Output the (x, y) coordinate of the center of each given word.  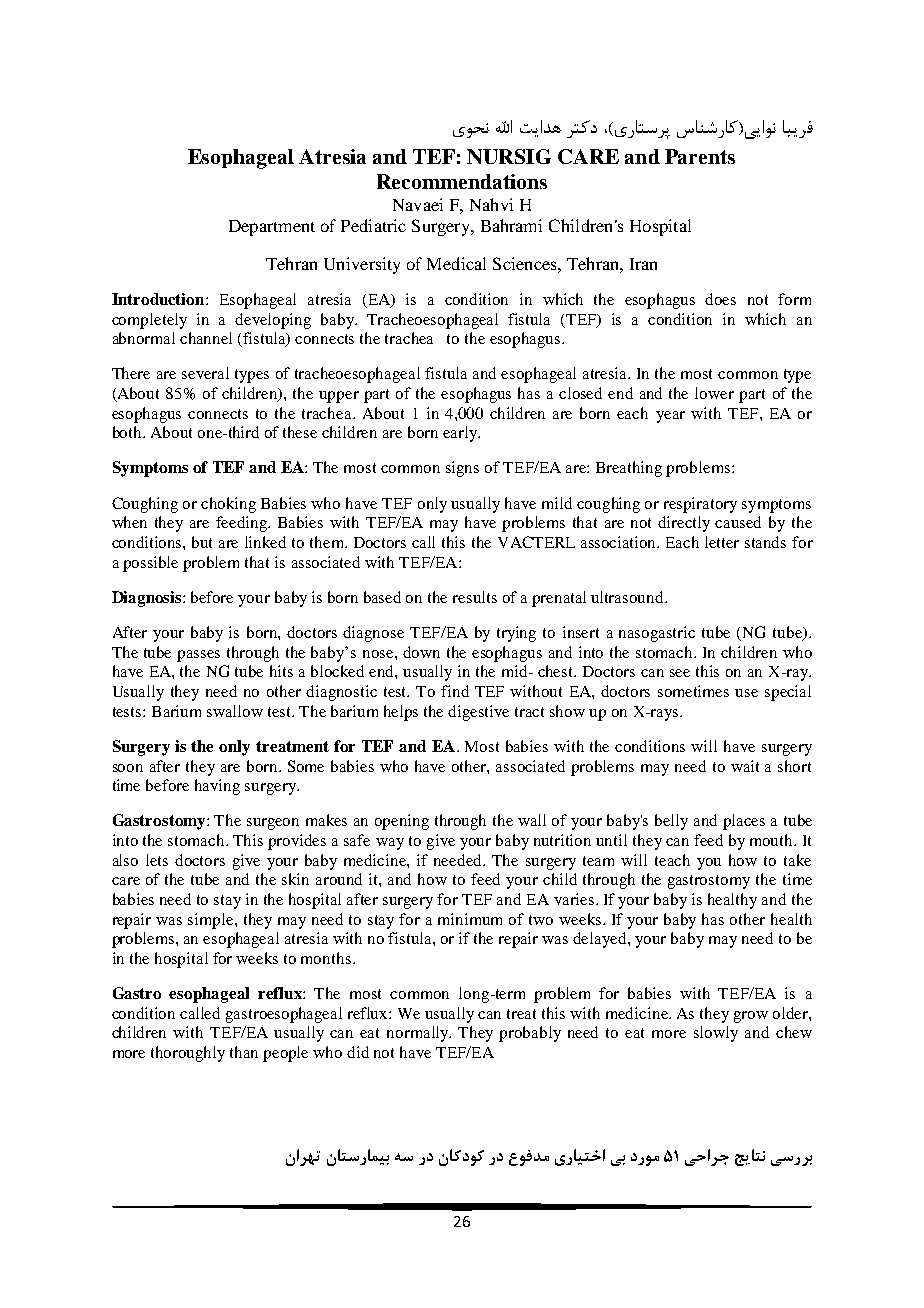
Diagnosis (148, 599)
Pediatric (373, 225)
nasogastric (657, 634)
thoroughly (188, 1054)
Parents (700, 156)
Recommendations (462, 181)
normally (419, 1034)
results (475, 597)
